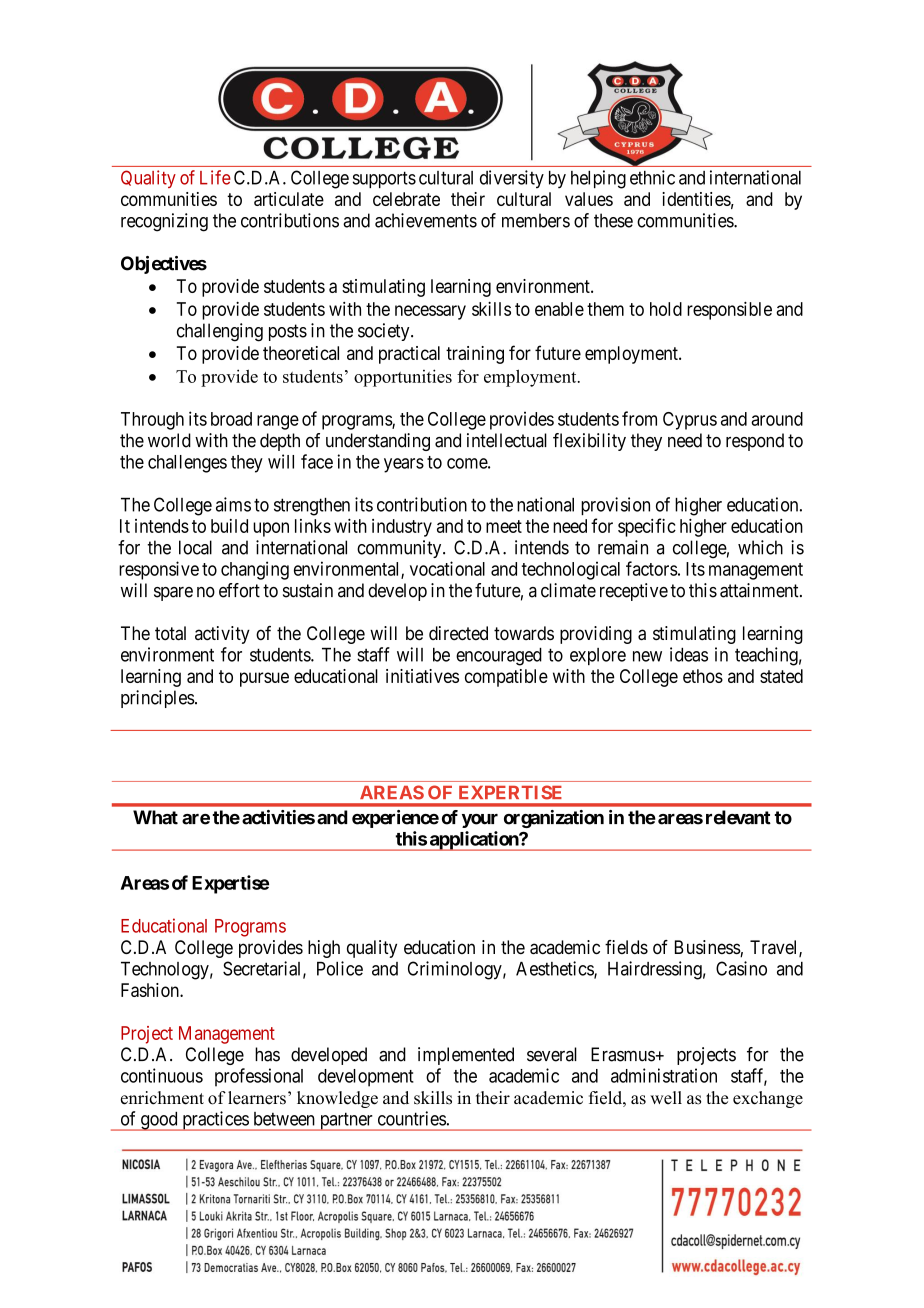 The width and height of the screenshot is (924, 1308). What do you see at coordinates (466, 1056) in the screenshot?
I see `implemented` at bounding box center [466, 1056].
